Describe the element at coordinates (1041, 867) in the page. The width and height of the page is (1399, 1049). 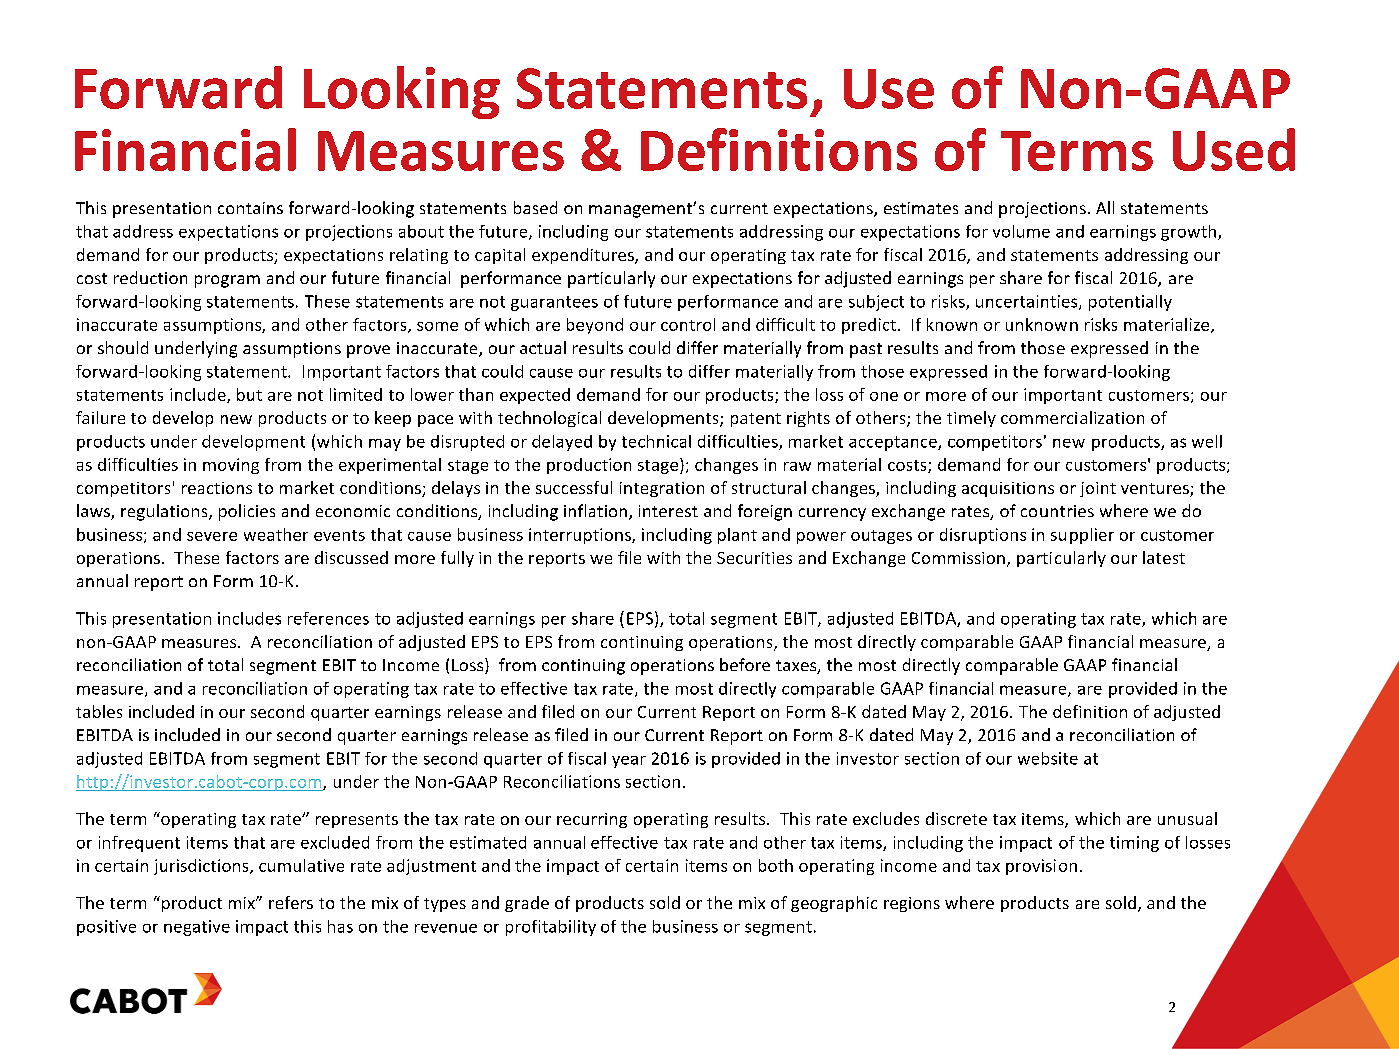
I see `provision` at that location.
